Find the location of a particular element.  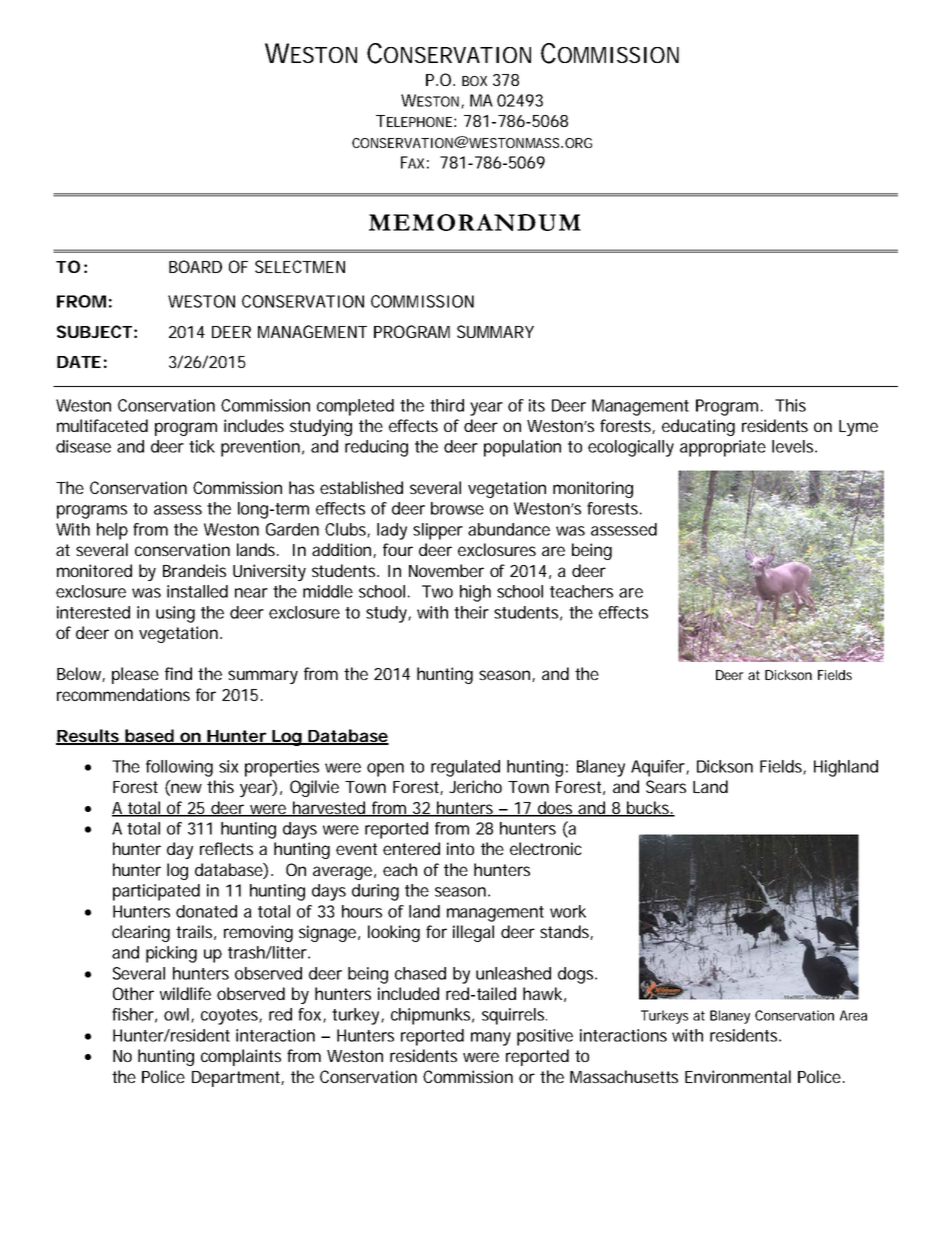

SUBJECT is located at coordinates (94, 331).
